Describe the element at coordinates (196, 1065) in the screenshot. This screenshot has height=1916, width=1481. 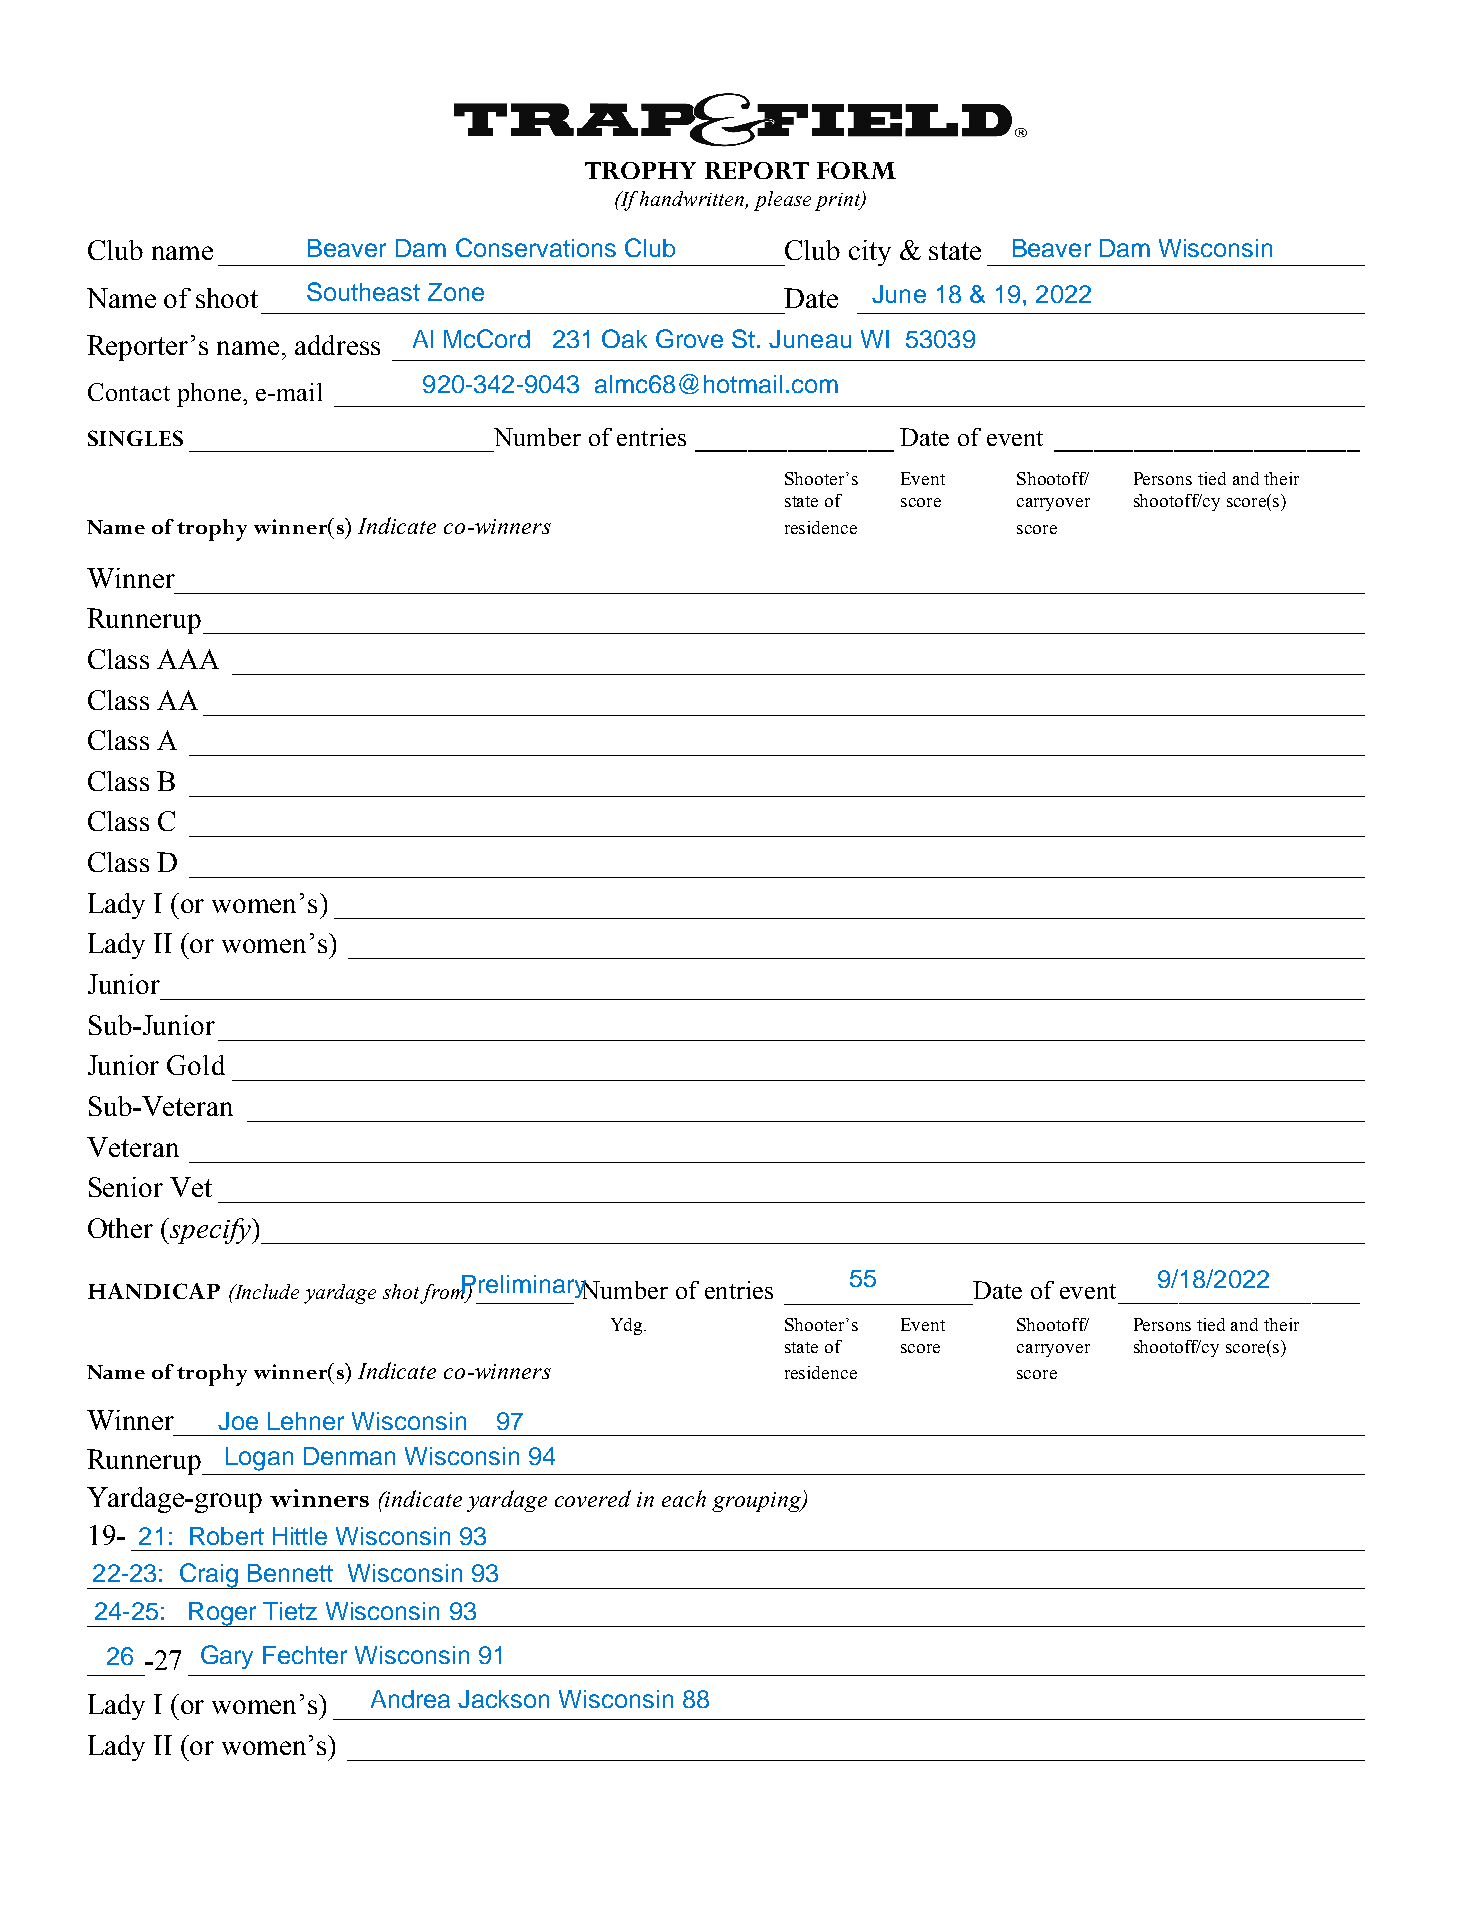
I see `Gold` at that location.
